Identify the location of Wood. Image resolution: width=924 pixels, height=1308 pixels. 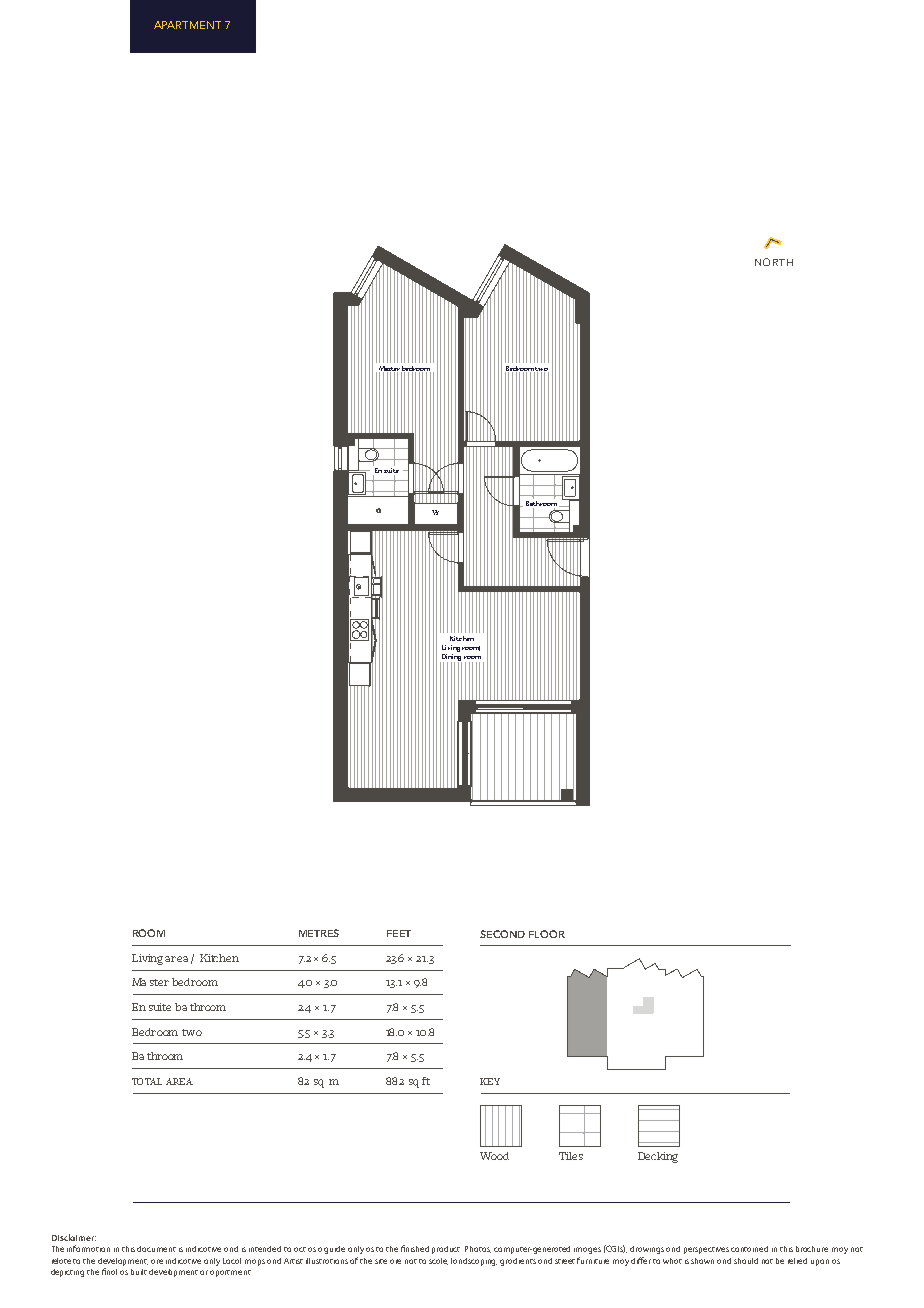
(494, 1156).
